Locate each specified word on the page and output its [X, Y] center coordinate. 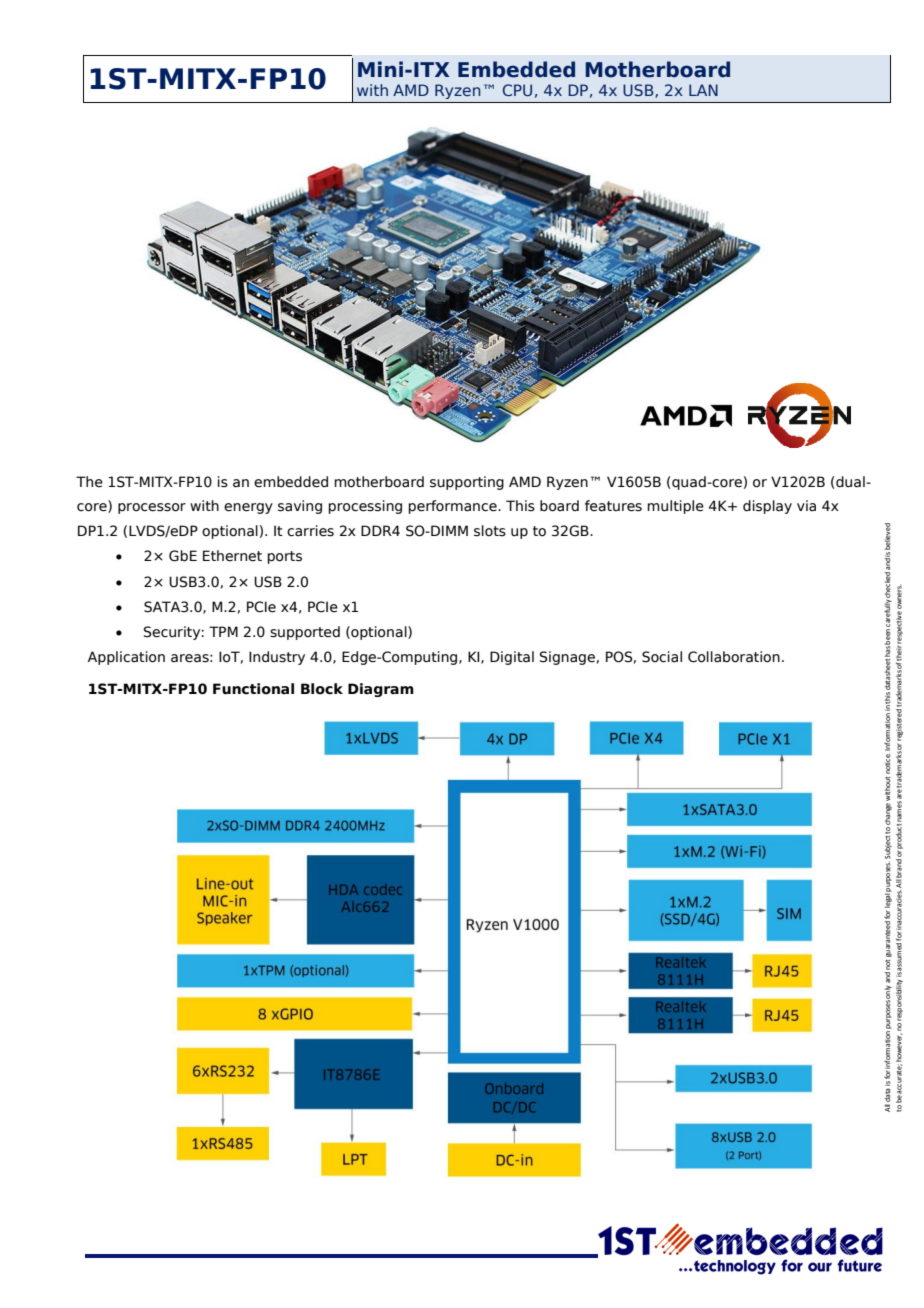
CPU [517, 90]
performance [453, 507]
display [767, 507]
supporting [467, 483]
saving [300, 507]
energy [248, 508]
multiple [675, 507]
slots [490, 531]
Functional [253, 689]
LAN [703, 90]
